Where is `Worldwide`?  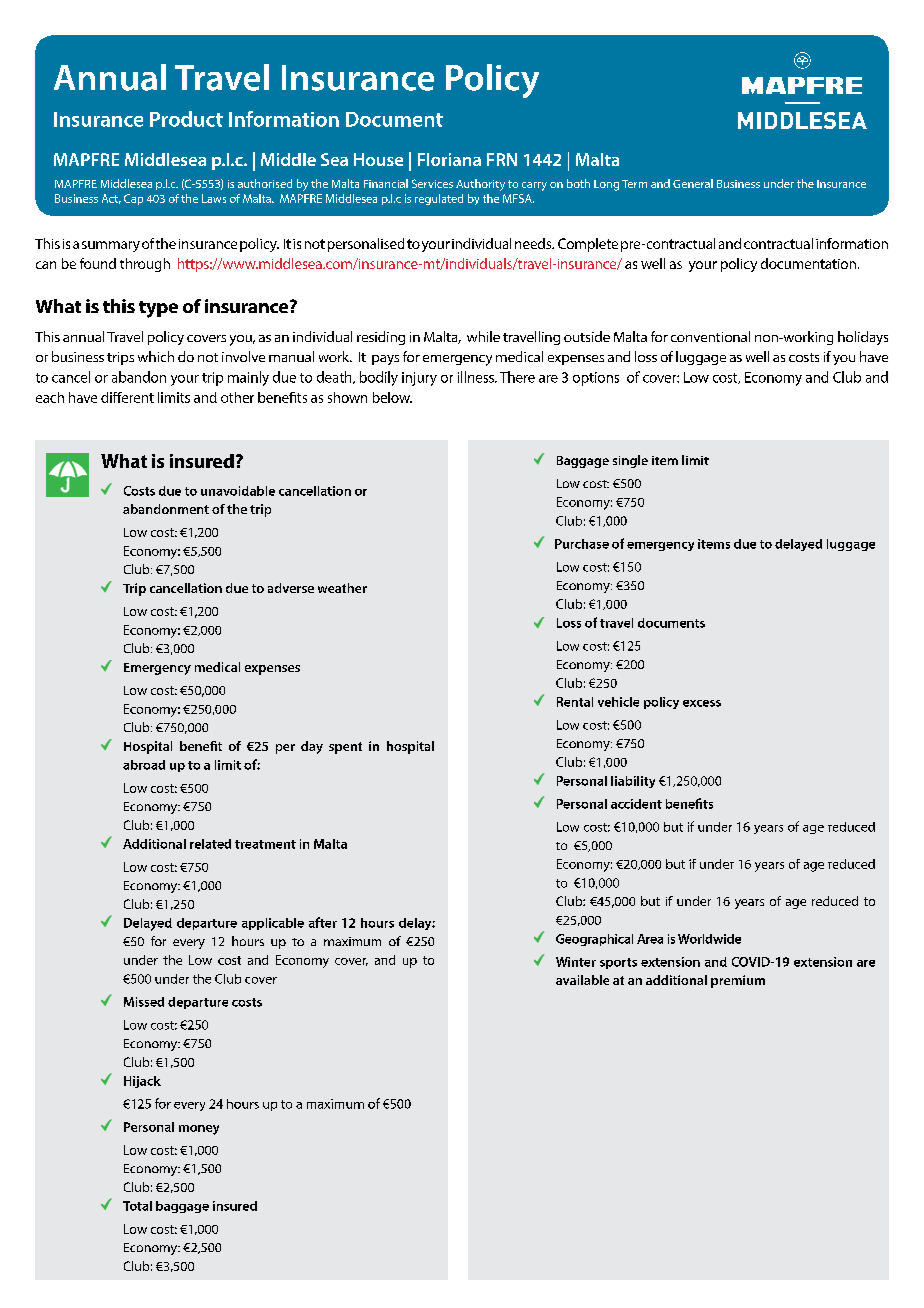
Worldwide is located at coordinates (709, 939).
